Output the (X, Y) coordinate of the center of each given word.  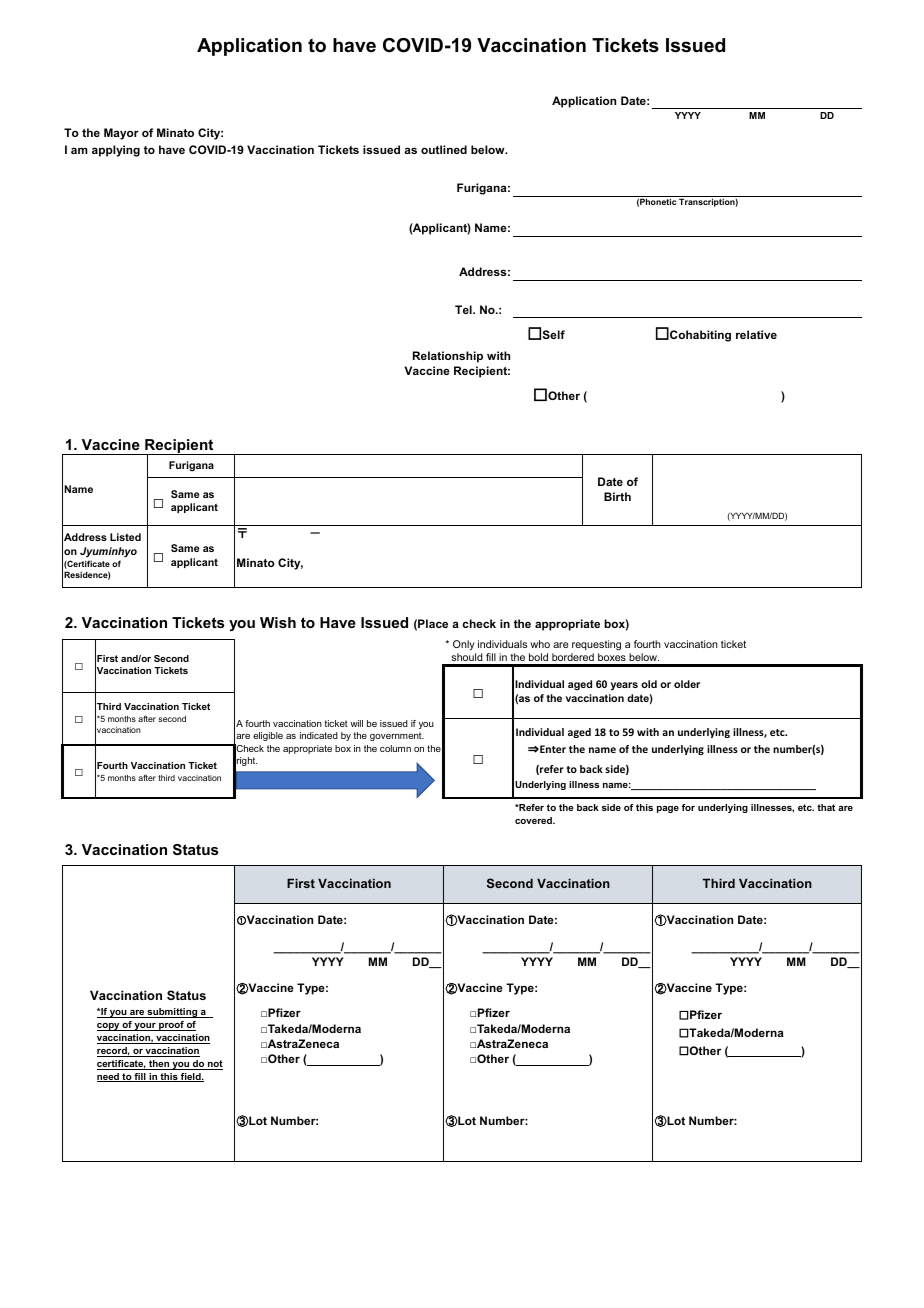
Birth (617, 496)
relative (756, 334)
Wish (278, 622)
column (395, 748)
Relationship (448, 357)
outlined (444, 149)
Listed (125, 537)
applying (116, 151)
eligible (268, 736)
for (688, 807)
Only (464, 645)
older (687, 684)
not (214, 1065)
